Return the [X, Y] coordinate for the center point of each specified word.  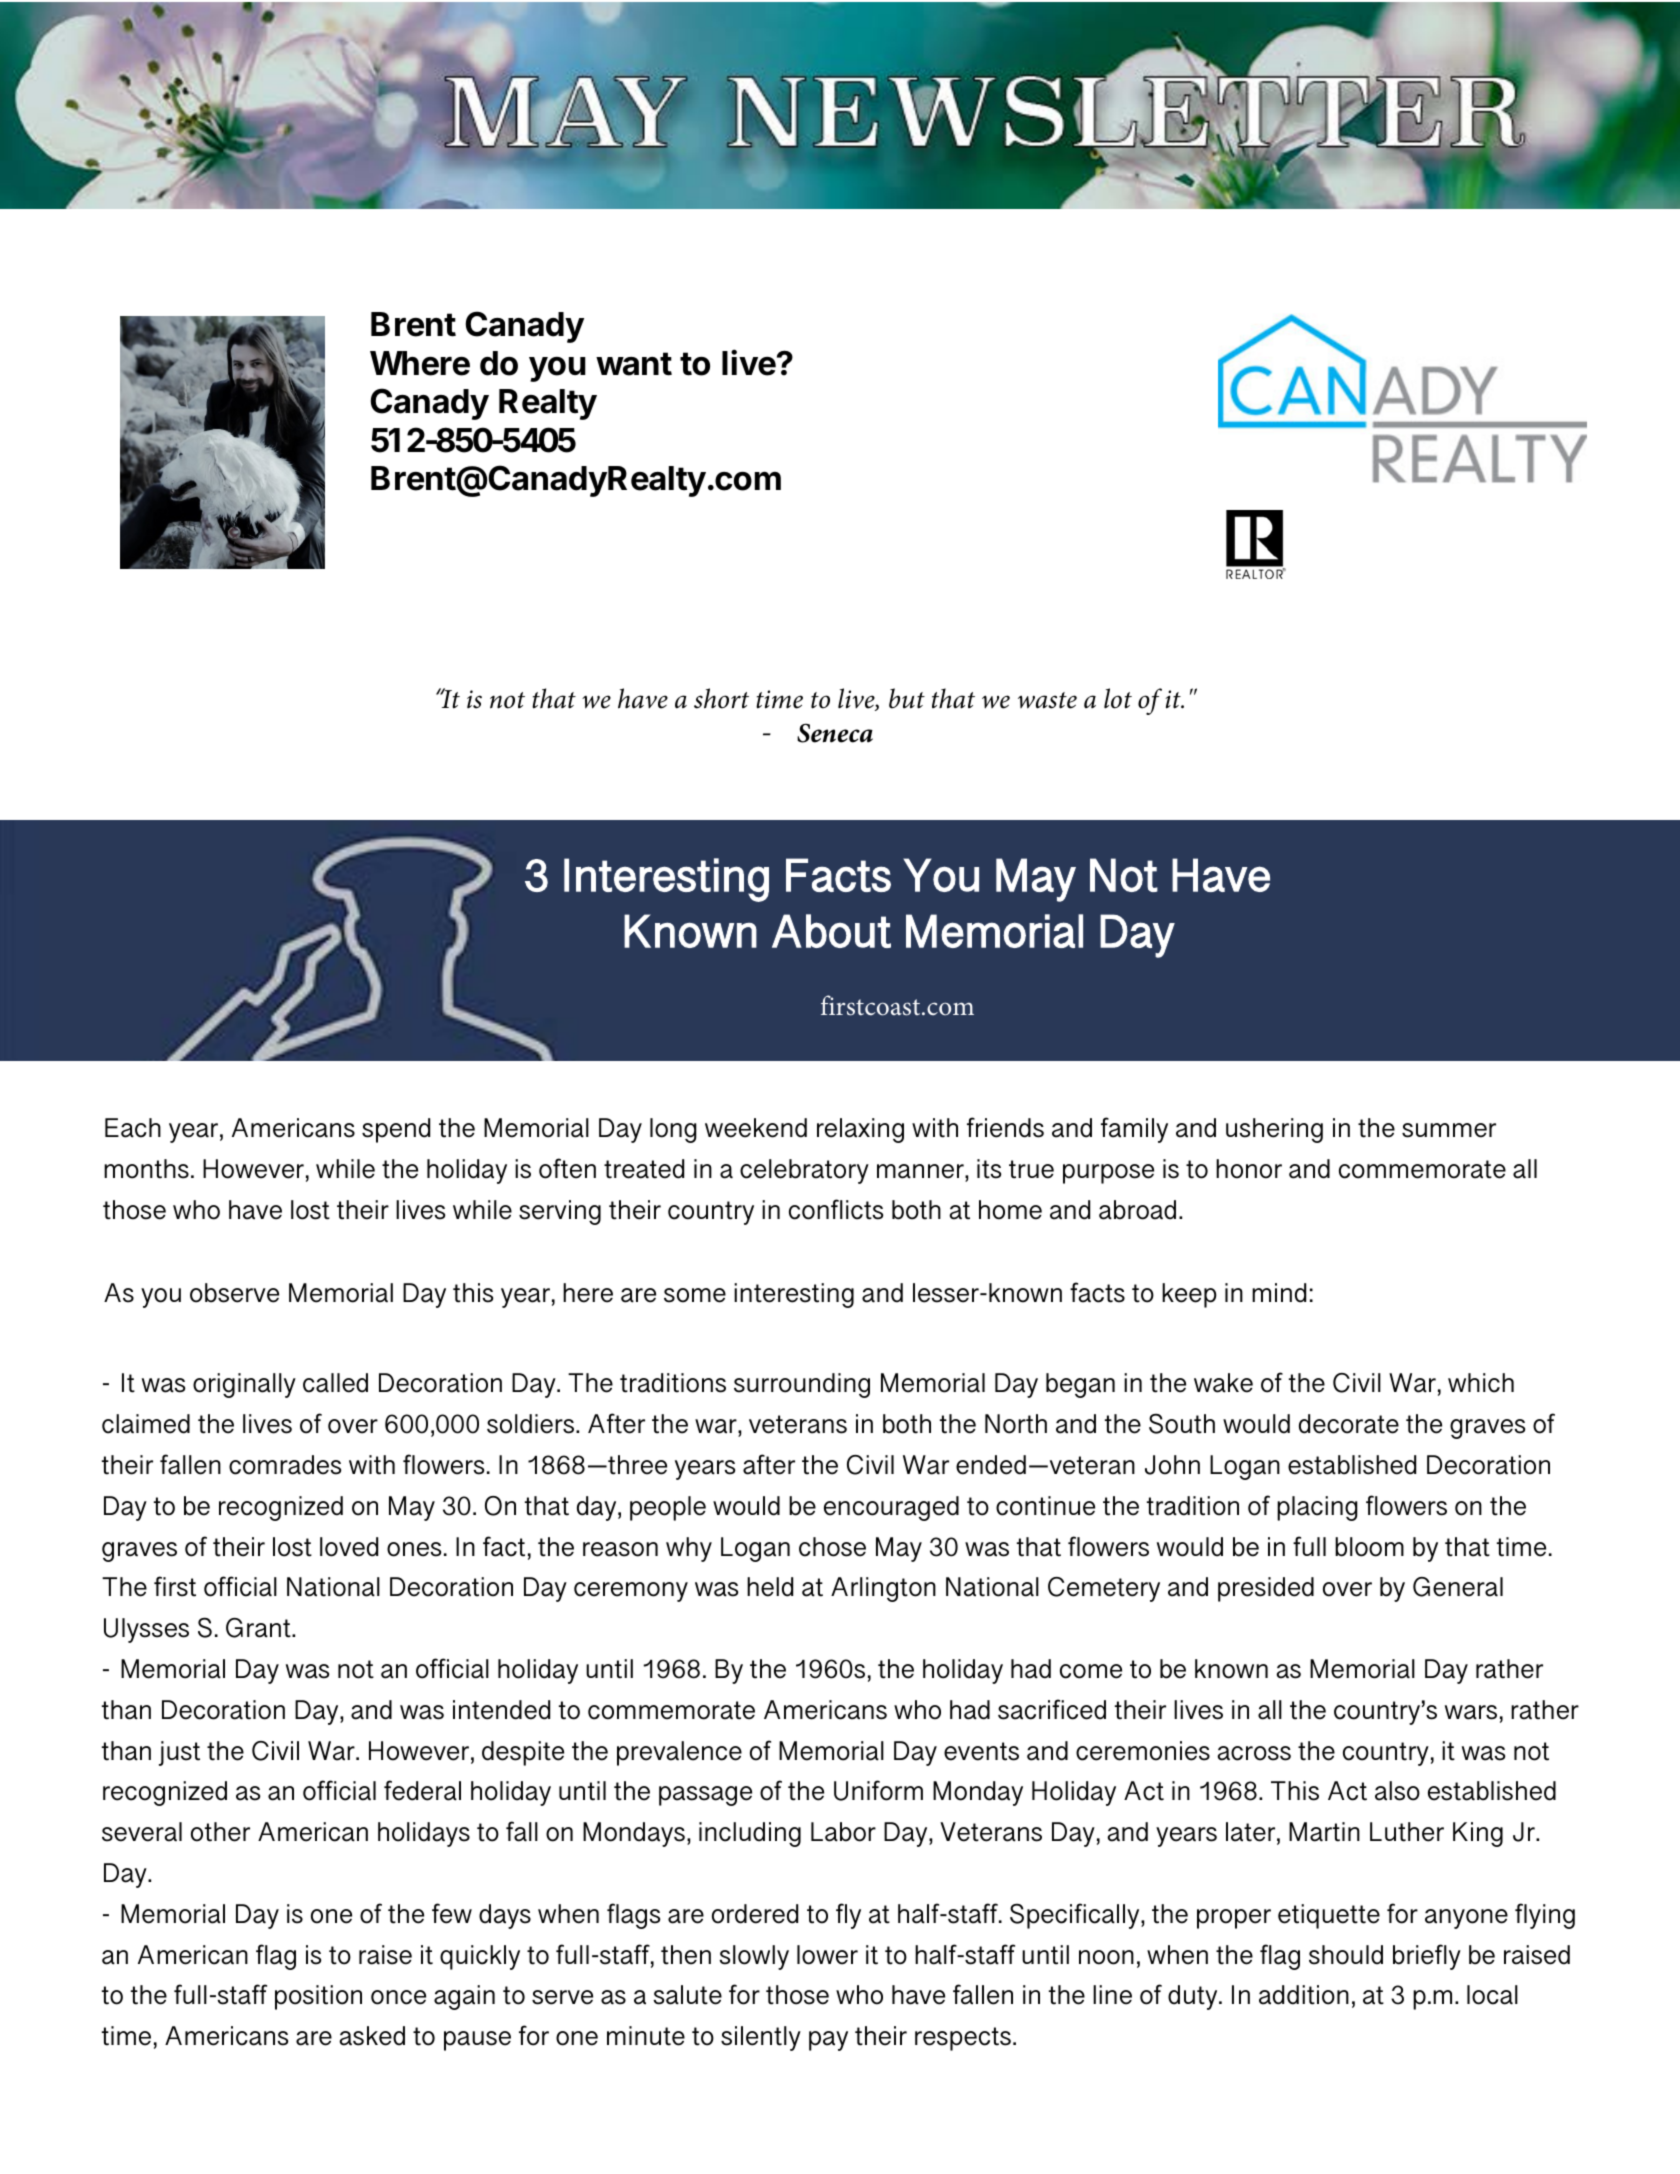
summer [1449, 1130]
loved [349, 1547]
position [318, 1997]
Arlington [883, 1589]
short [721, 698]
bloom [1369, 1547]
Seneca [835, 733]
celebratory [804, 1171]
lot [1118, 698]
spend [396, 1130]
